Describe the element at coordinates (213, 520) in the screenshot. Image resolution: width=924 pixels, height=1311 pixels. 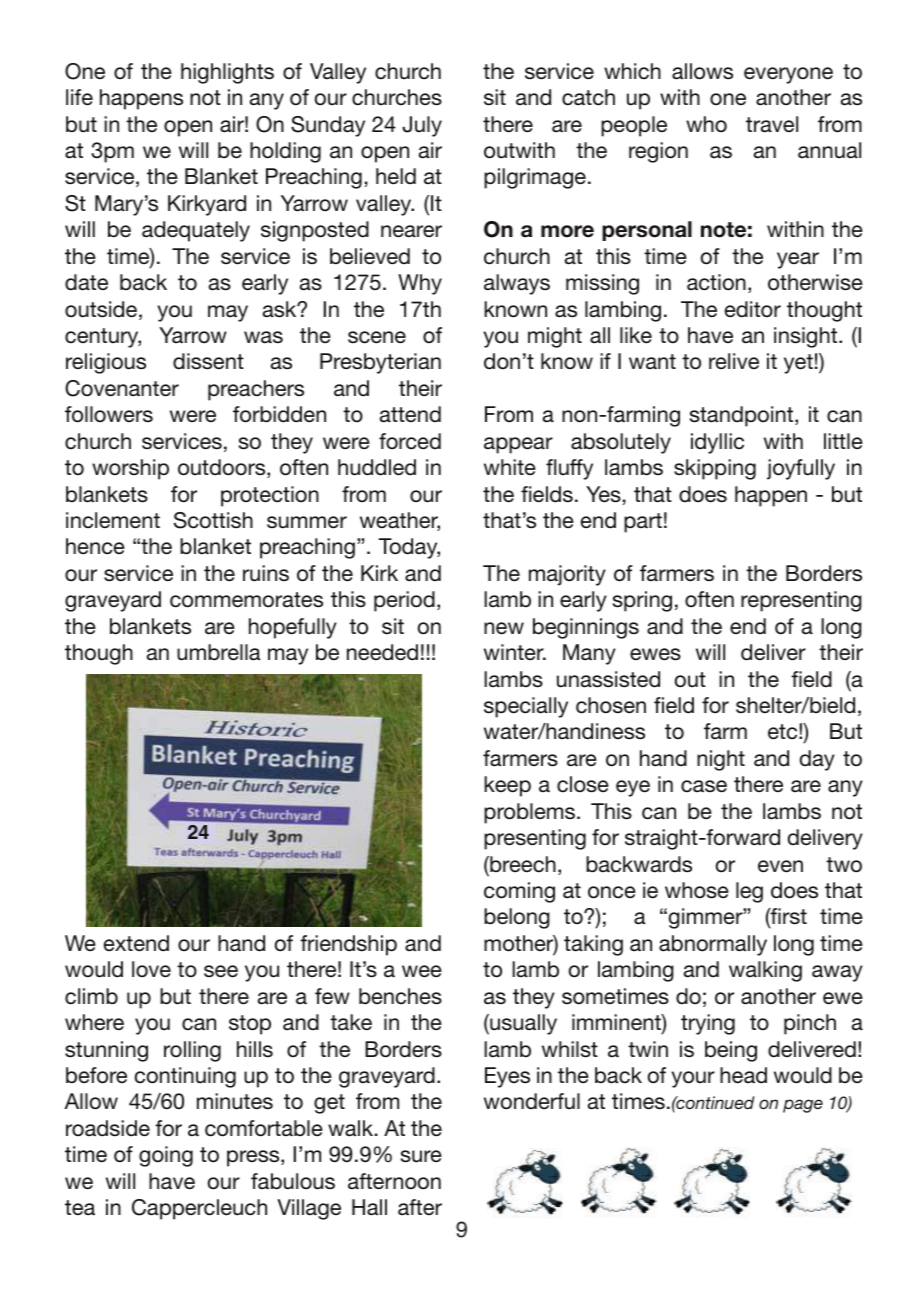
I see `Scottish` at that location.
